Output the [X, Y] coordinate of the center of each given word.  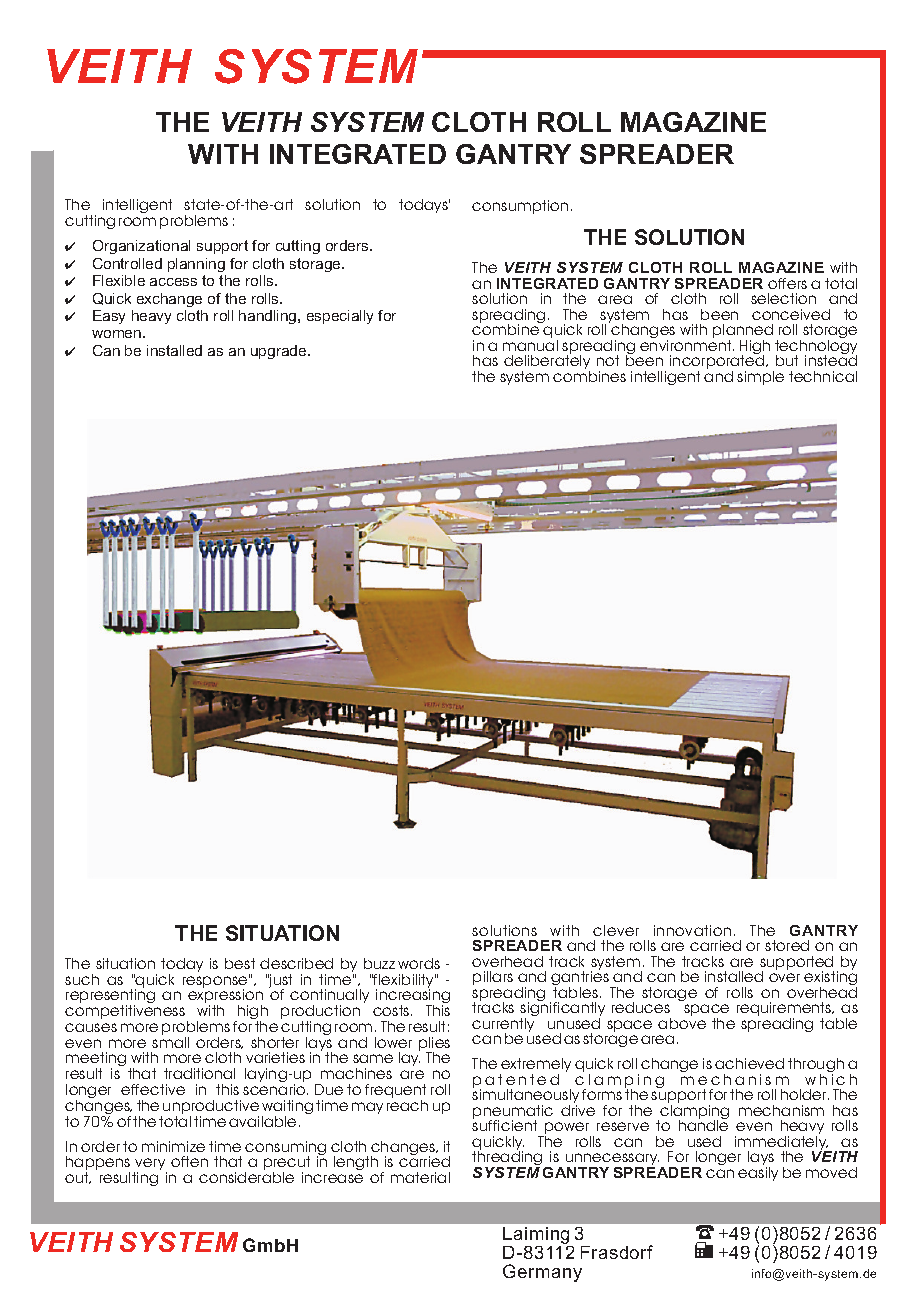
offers [787, 283]
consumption [520, 207]
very [150, 1165]
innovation [692, 930]
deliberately [547, 362]
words [419, 963]
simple [760, 378]
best [240, 963]
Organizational [141, 247]
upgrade [280, 352]
